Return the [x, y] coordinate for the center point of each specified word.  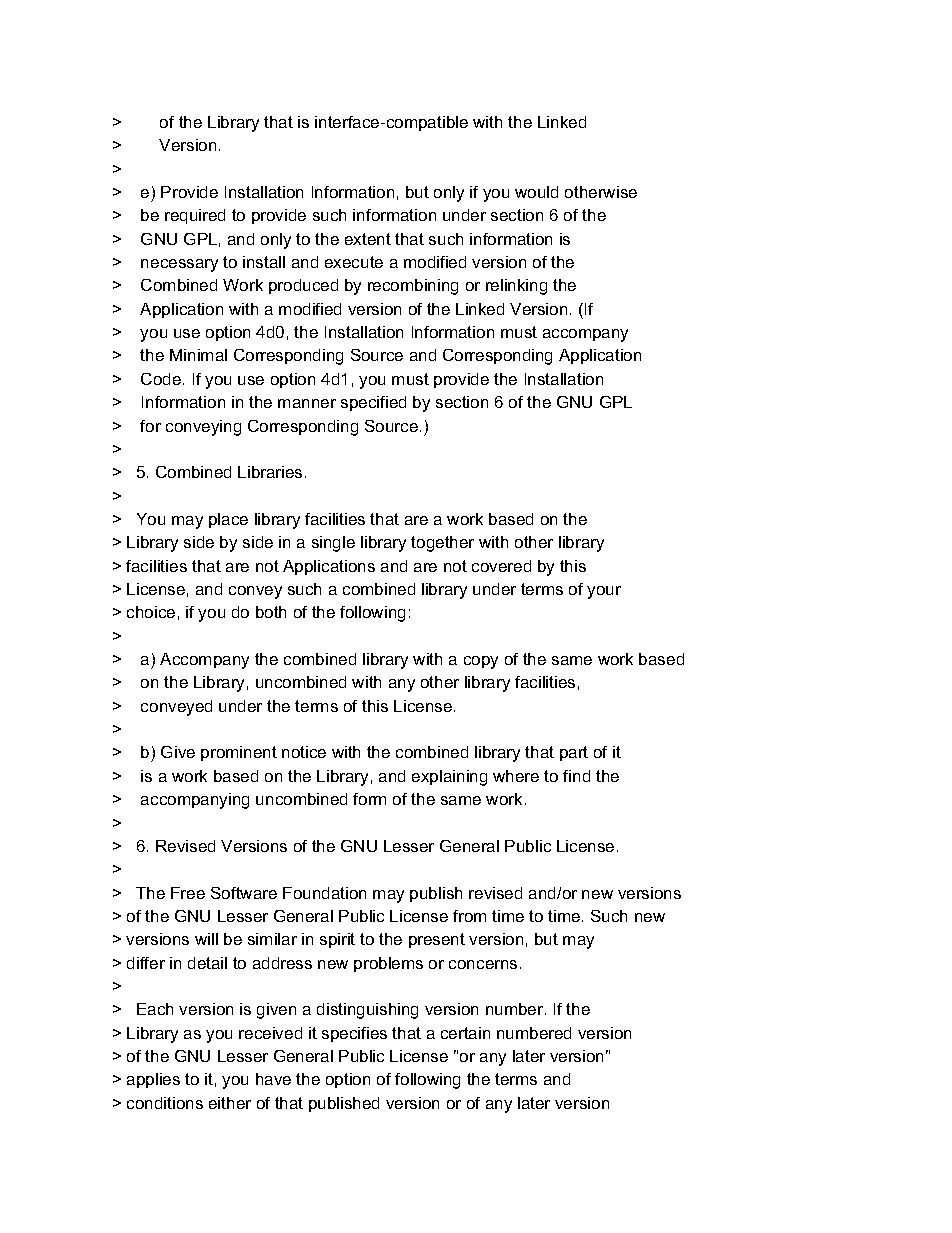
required [195, 216]
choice [151, 612]
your [604, 592]
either [230, 1103]
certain [465, 1033]
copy [481, 662]
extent [368, 239]
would [536, 192]
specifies [354, 1034]
